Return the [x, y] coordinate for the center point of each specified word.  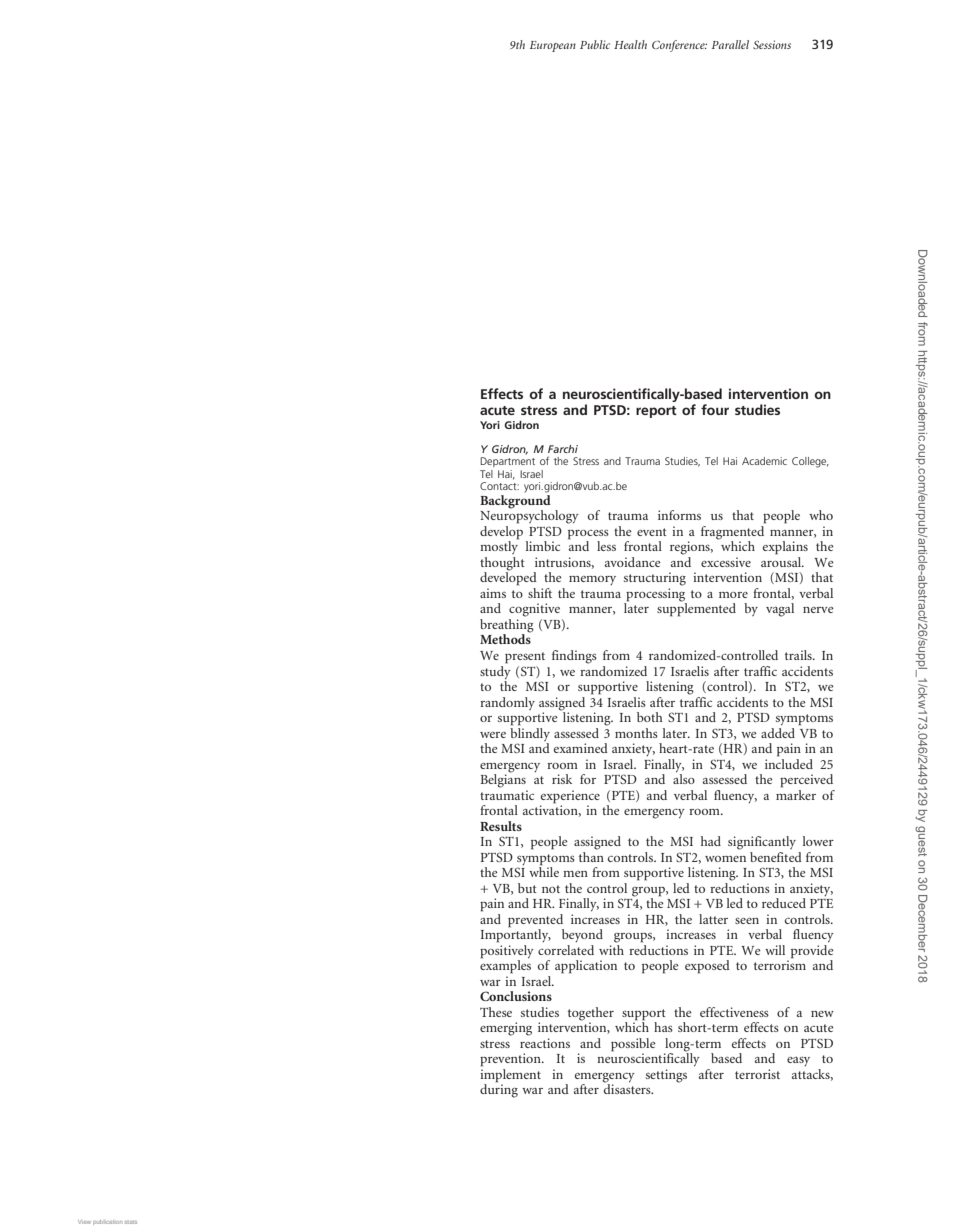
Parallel [730, 44]
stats [131, 1222]
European [553, 46]
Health [630, 44]
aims [493, 593]
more [733, 595]
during [499, 1090]
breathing [507, 627]
